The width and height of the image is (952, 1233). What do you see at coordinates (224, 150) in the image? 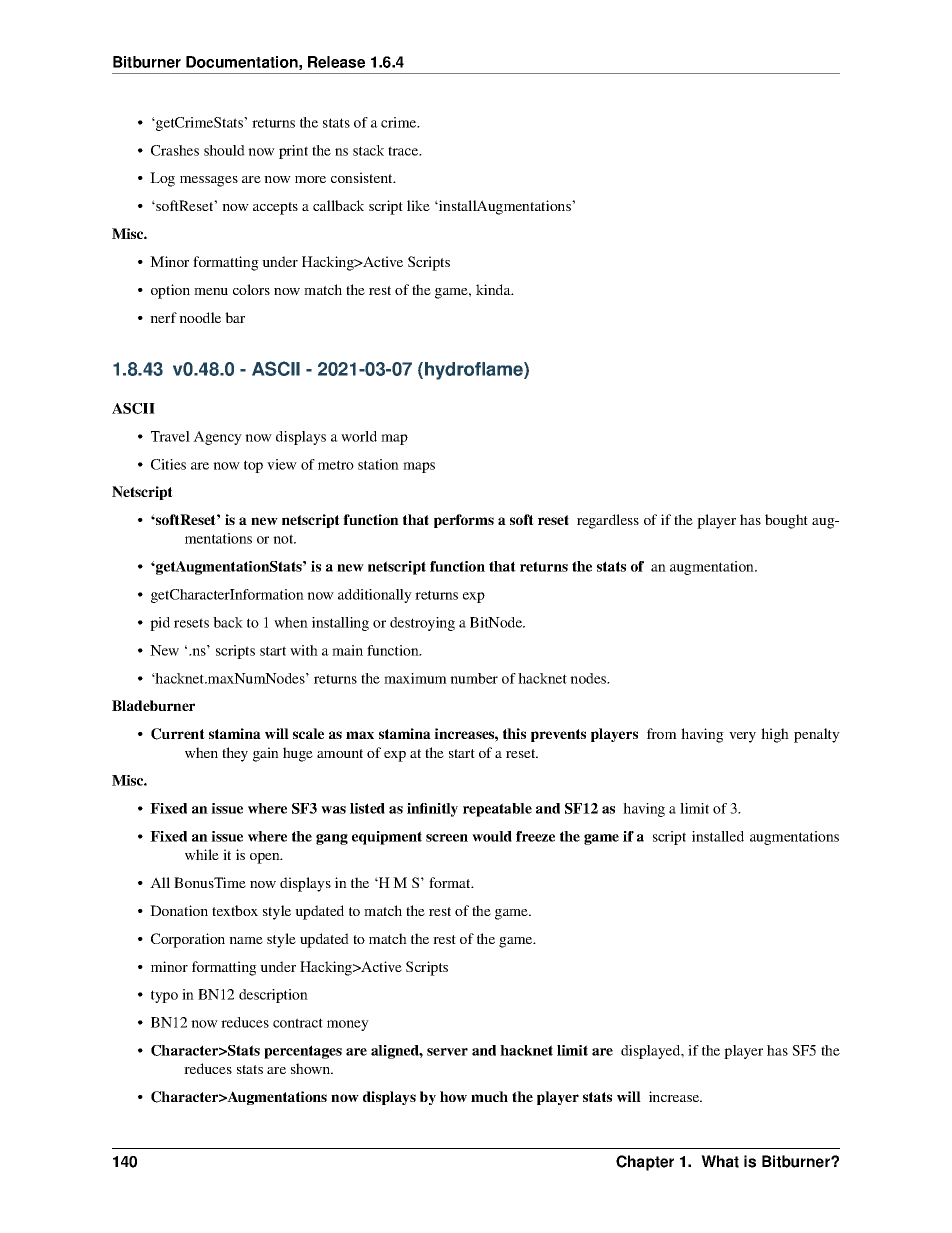
I see `should` at bounding box center [224, 150].
